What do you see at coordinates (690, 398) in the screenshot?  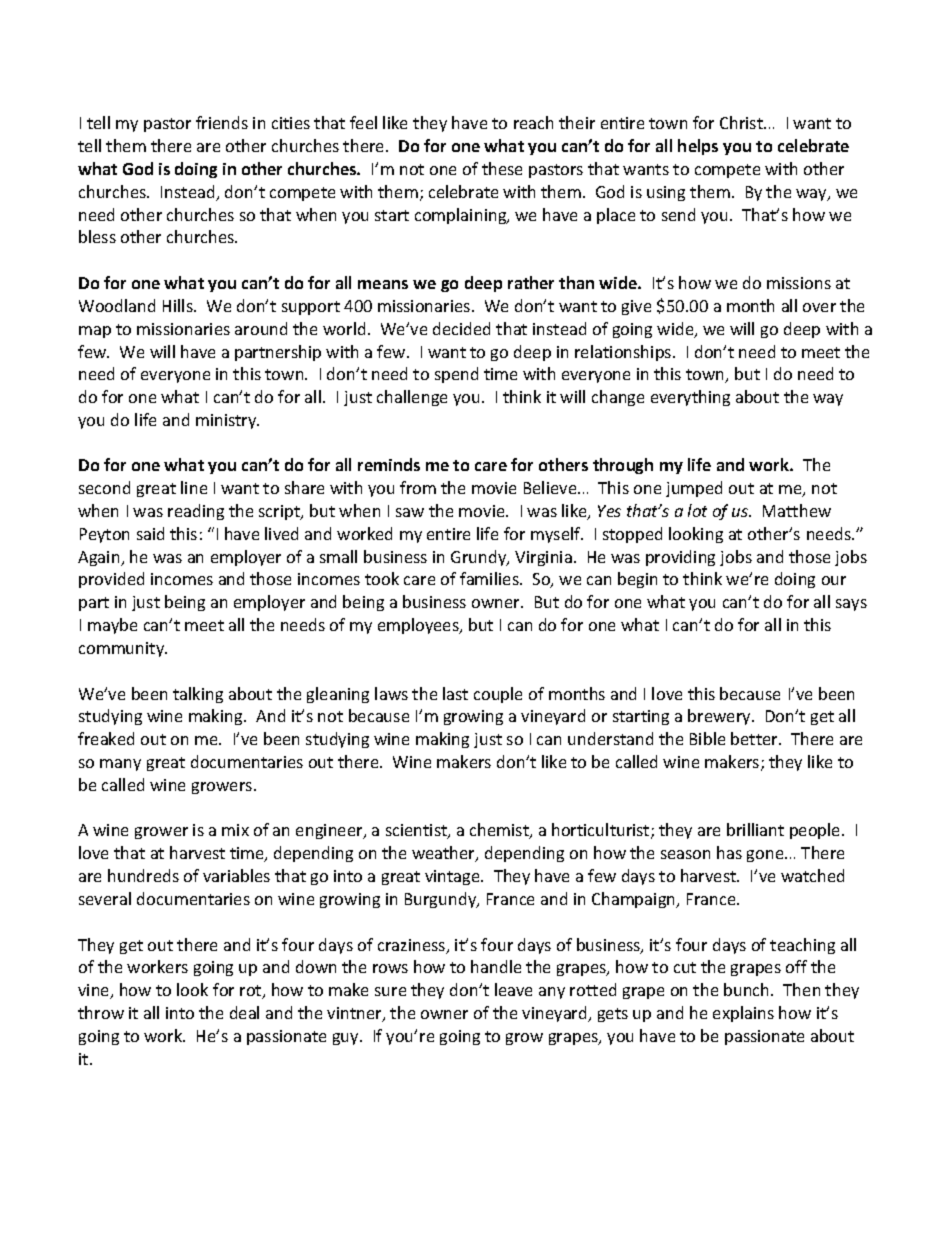 I see `everything` at bounding box center [690, 398].
